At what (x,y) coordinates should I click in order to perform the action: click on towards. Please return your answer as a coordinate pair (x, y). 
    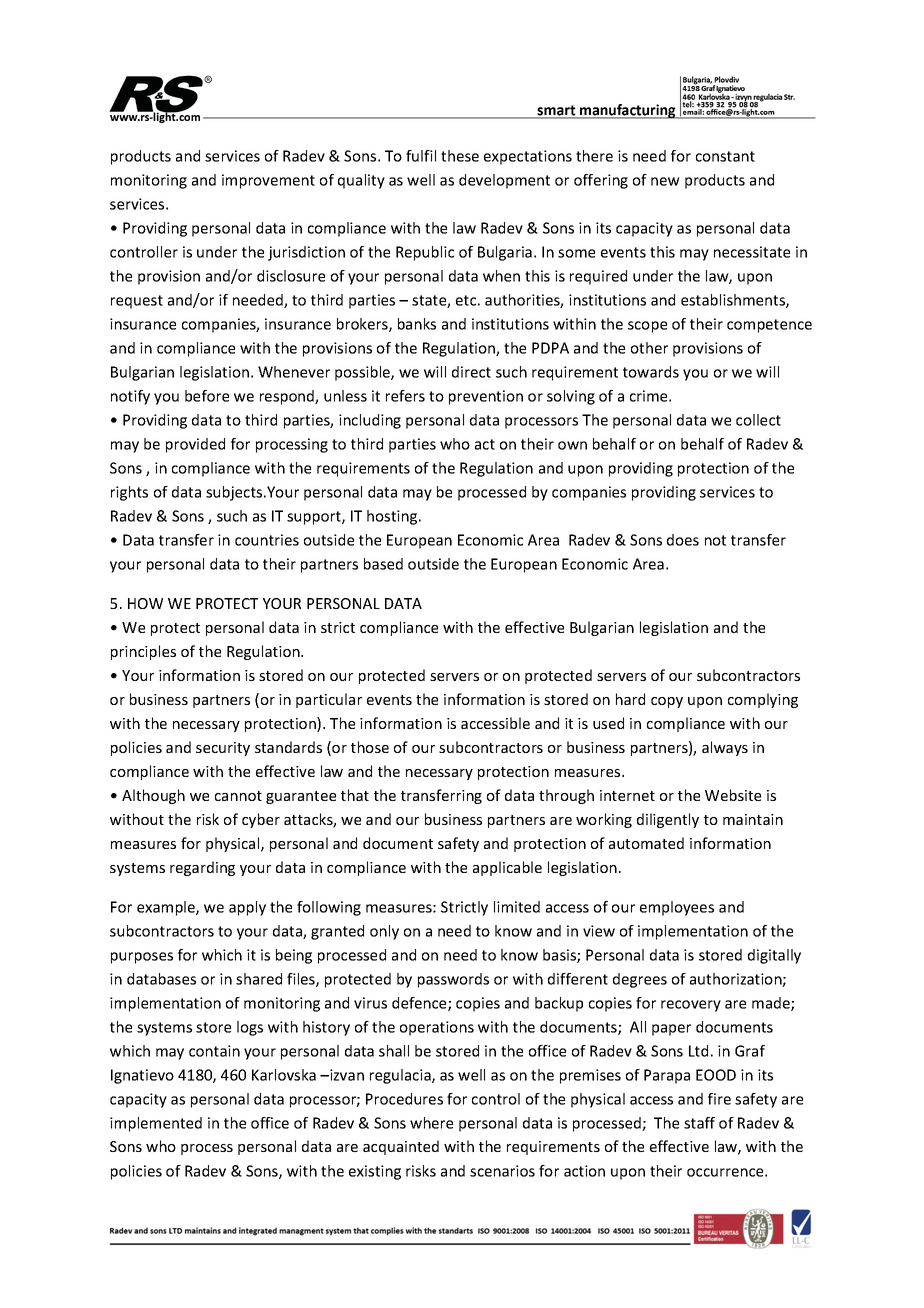
    Looking at the image, I should click on (651, 372).
